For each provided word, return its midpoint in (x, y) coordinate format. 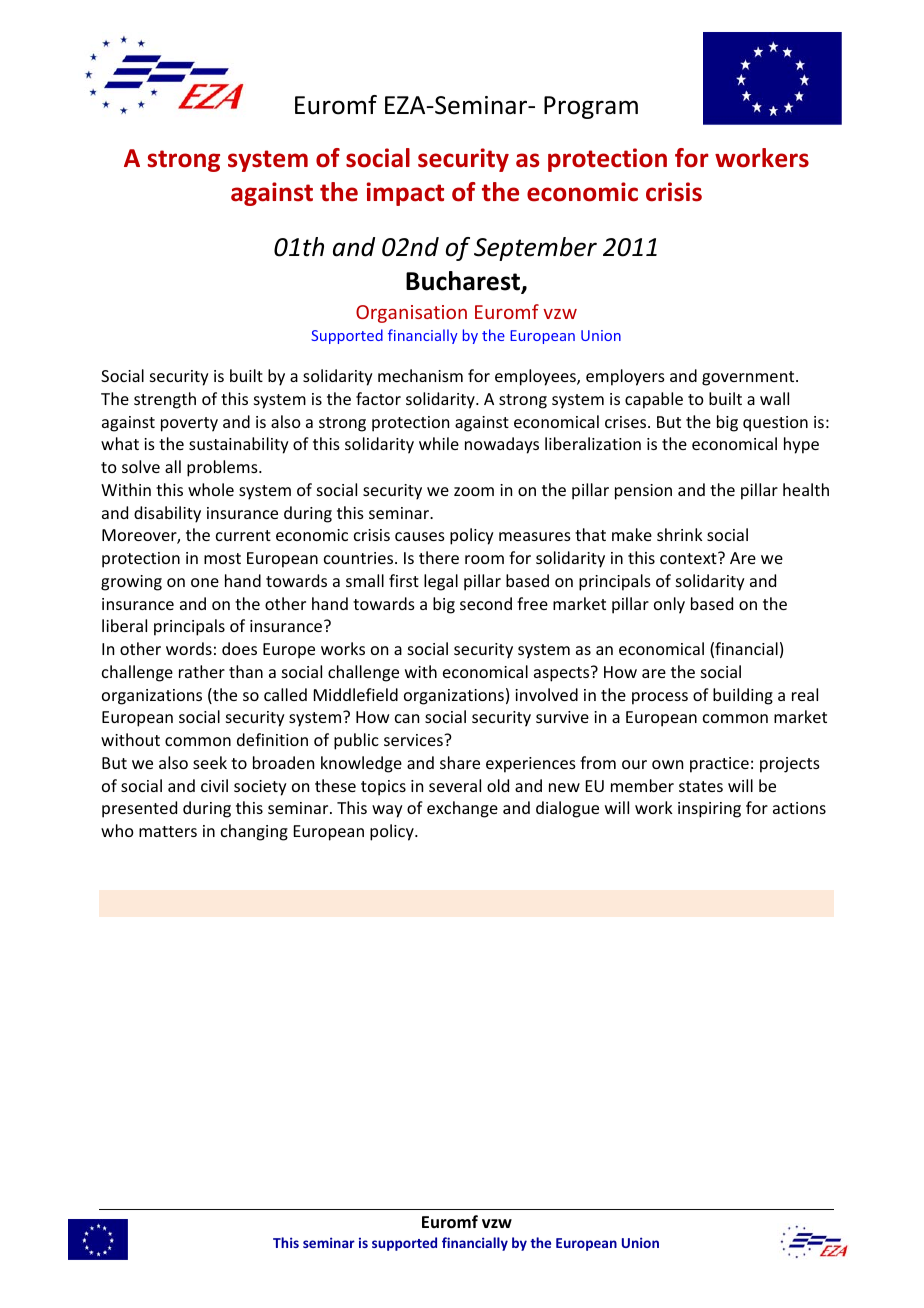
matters (168, 831)
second (486, 603)
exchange (462, 809)
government (749, 378)
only (669, 605)
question (775, 424)
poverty (189, 424)
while (439, 443)
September (535, 249)
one (205, 582)
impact (405, 194)
